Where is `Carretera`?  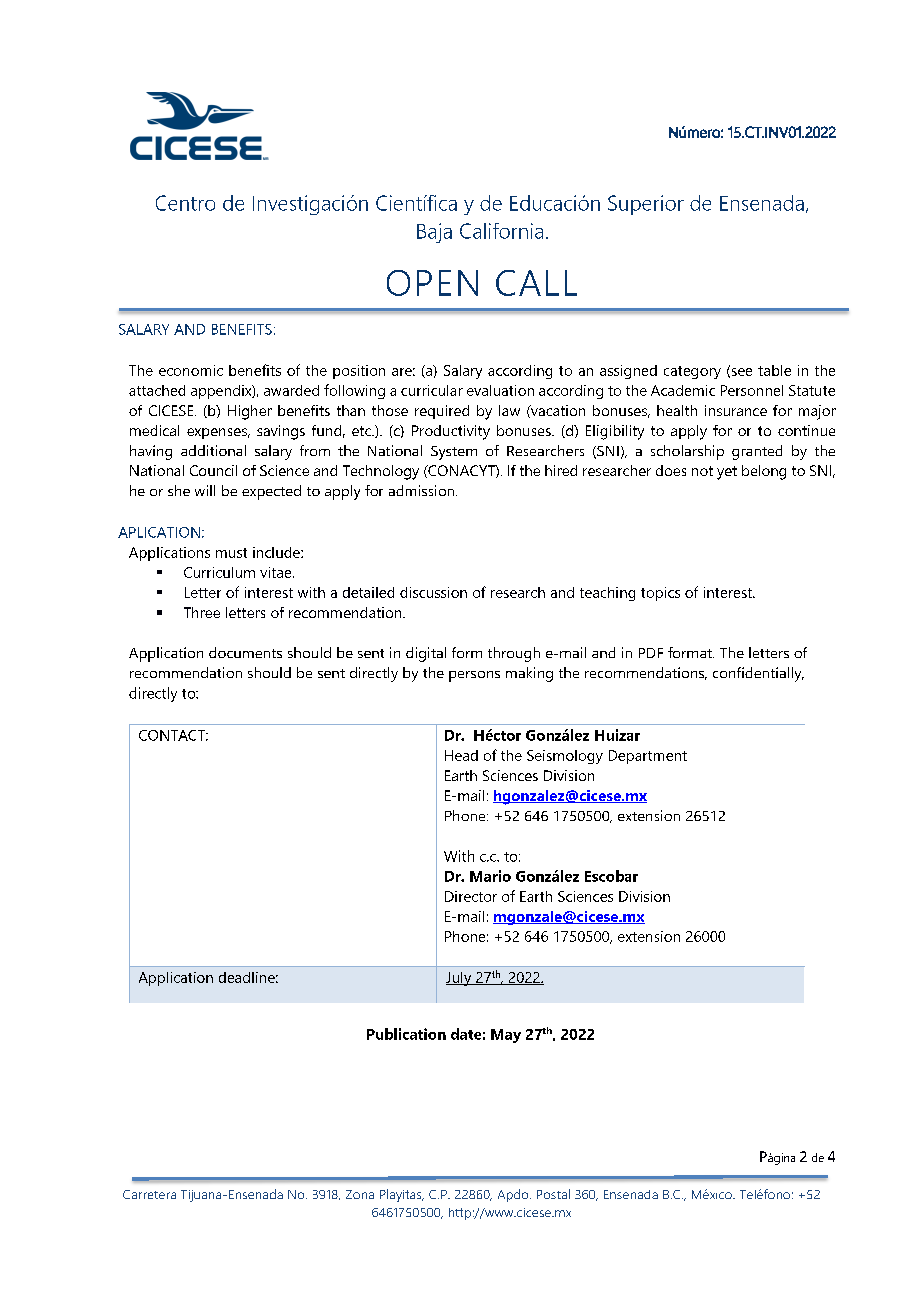 Carretera is located at coordinates (149, 1194).
